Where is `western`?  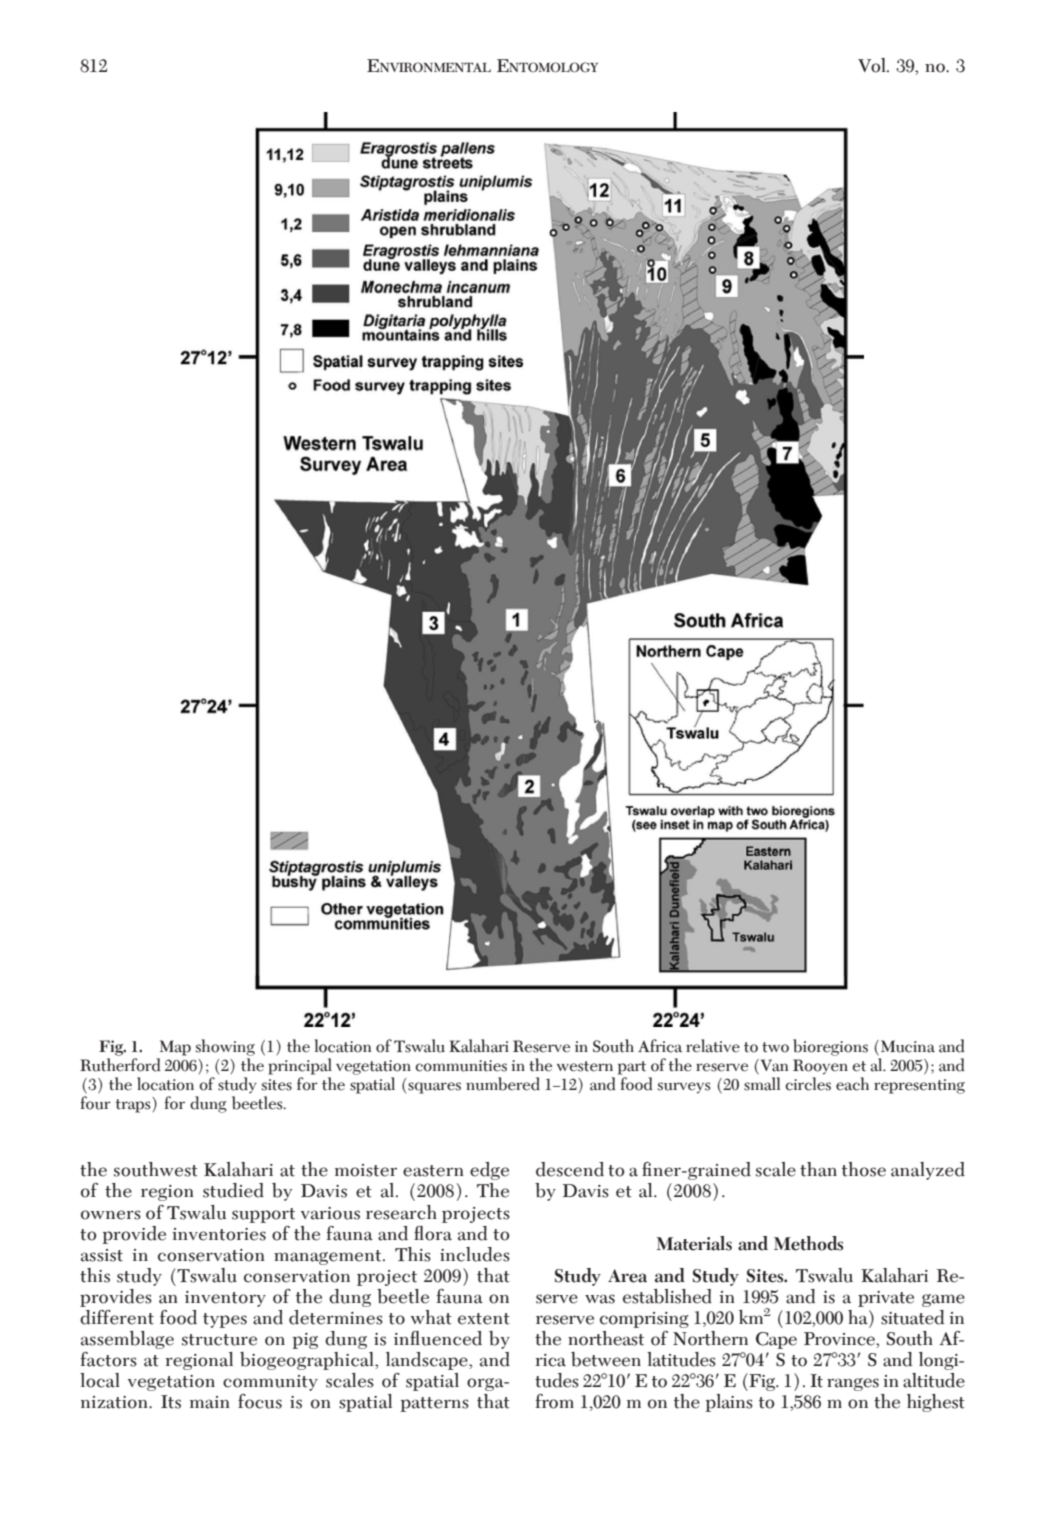
western is located at coordinates (585, 1066).
